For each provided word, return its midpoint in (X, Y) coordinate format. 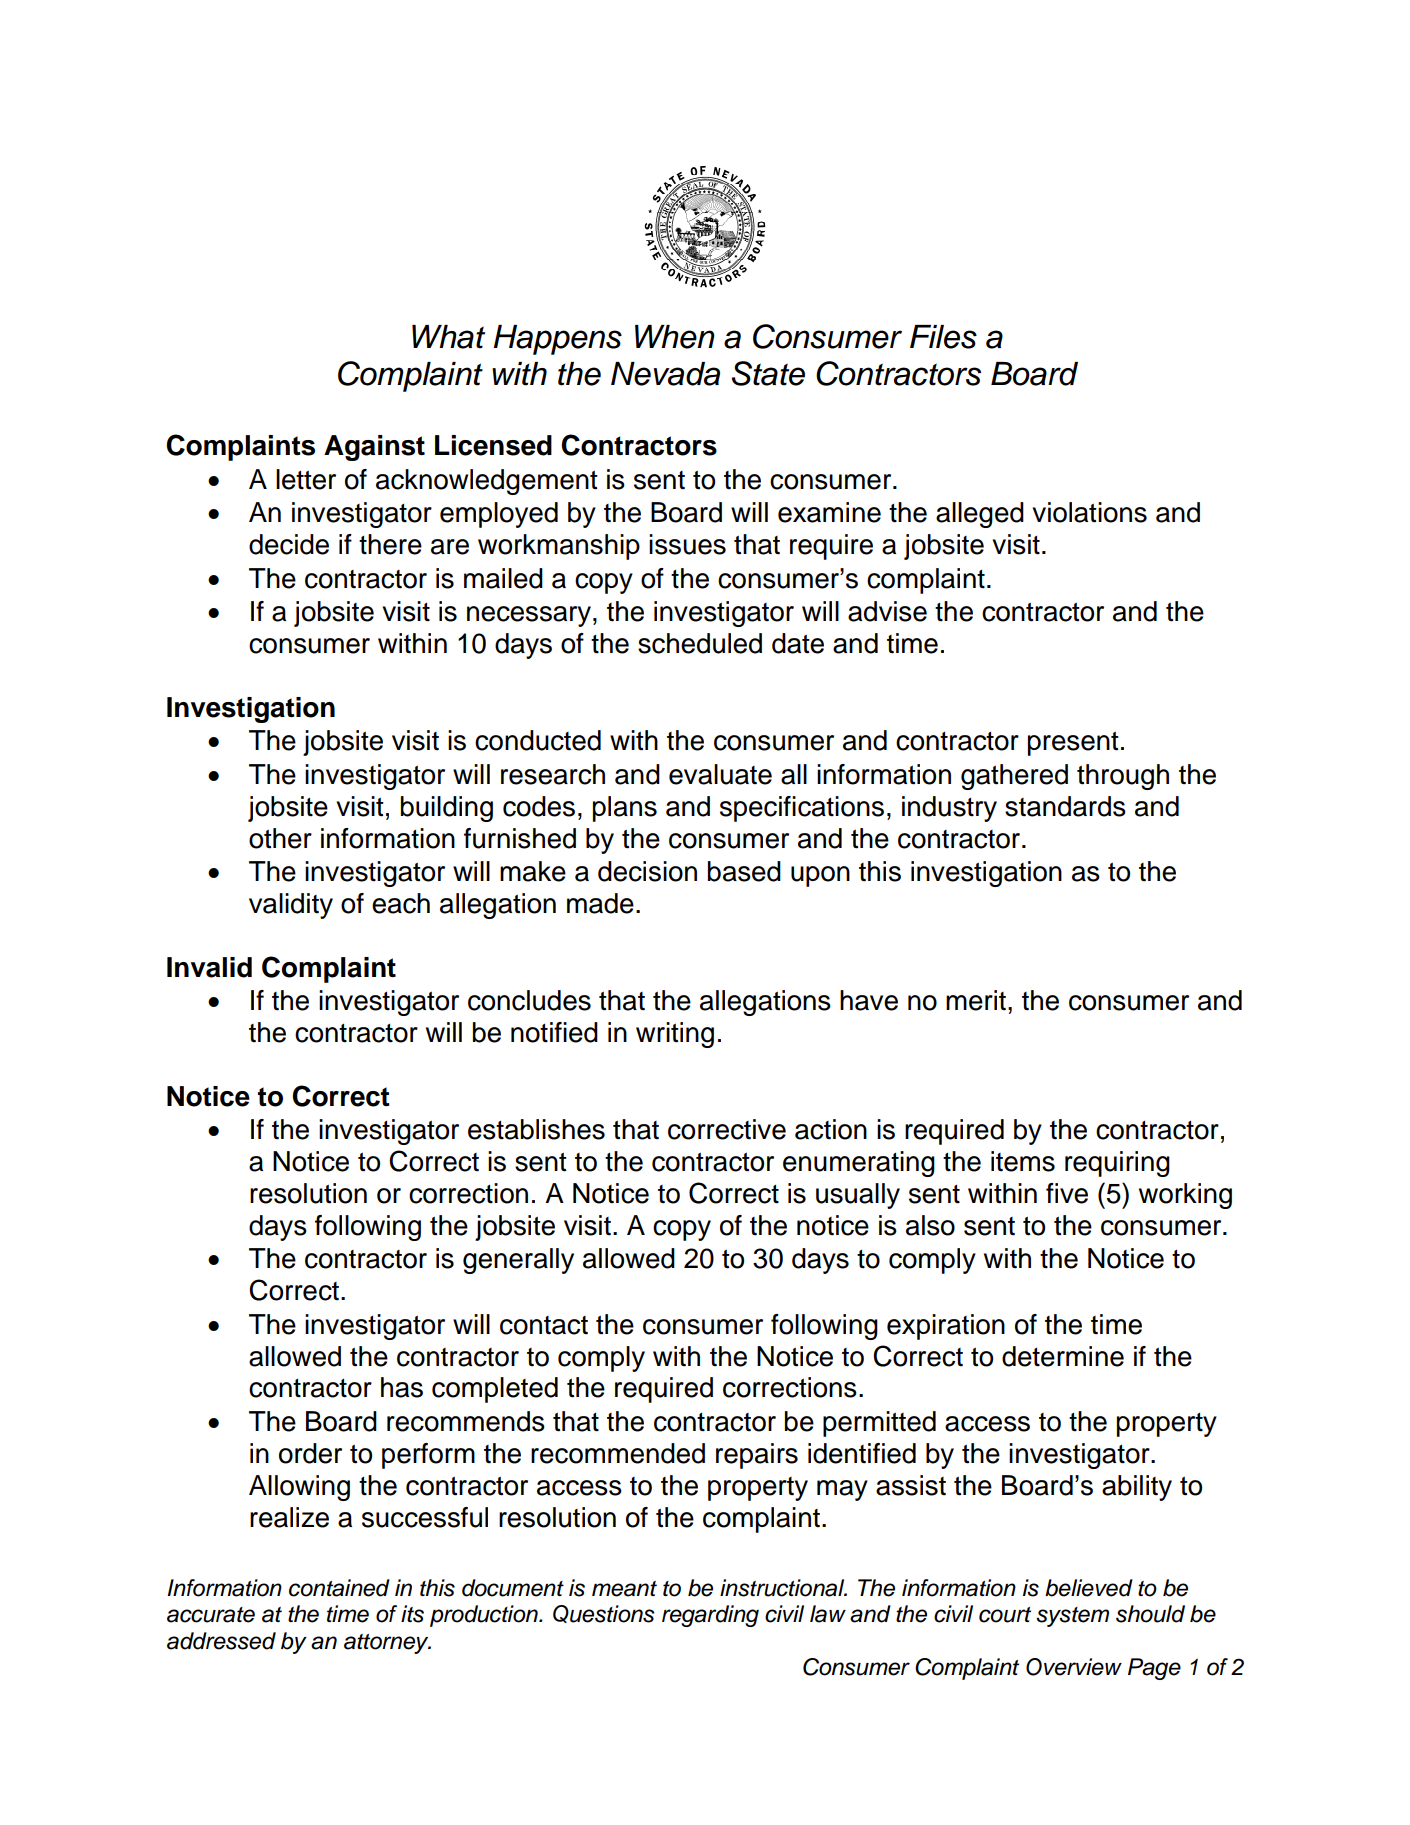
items (1023, 1161)
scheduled (700, 643)
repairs (757, 1456)
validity (291, 906)
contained (339, 1588)
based (744, 871)
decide (289, 544)
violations (1089, 512)
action (831, 1129)
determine (1063, 1356)
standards (1065, 806)
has (402, 1387)
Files (943, 337)
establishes (536, 1129)
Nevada (665, 374)
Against (374, 448)
